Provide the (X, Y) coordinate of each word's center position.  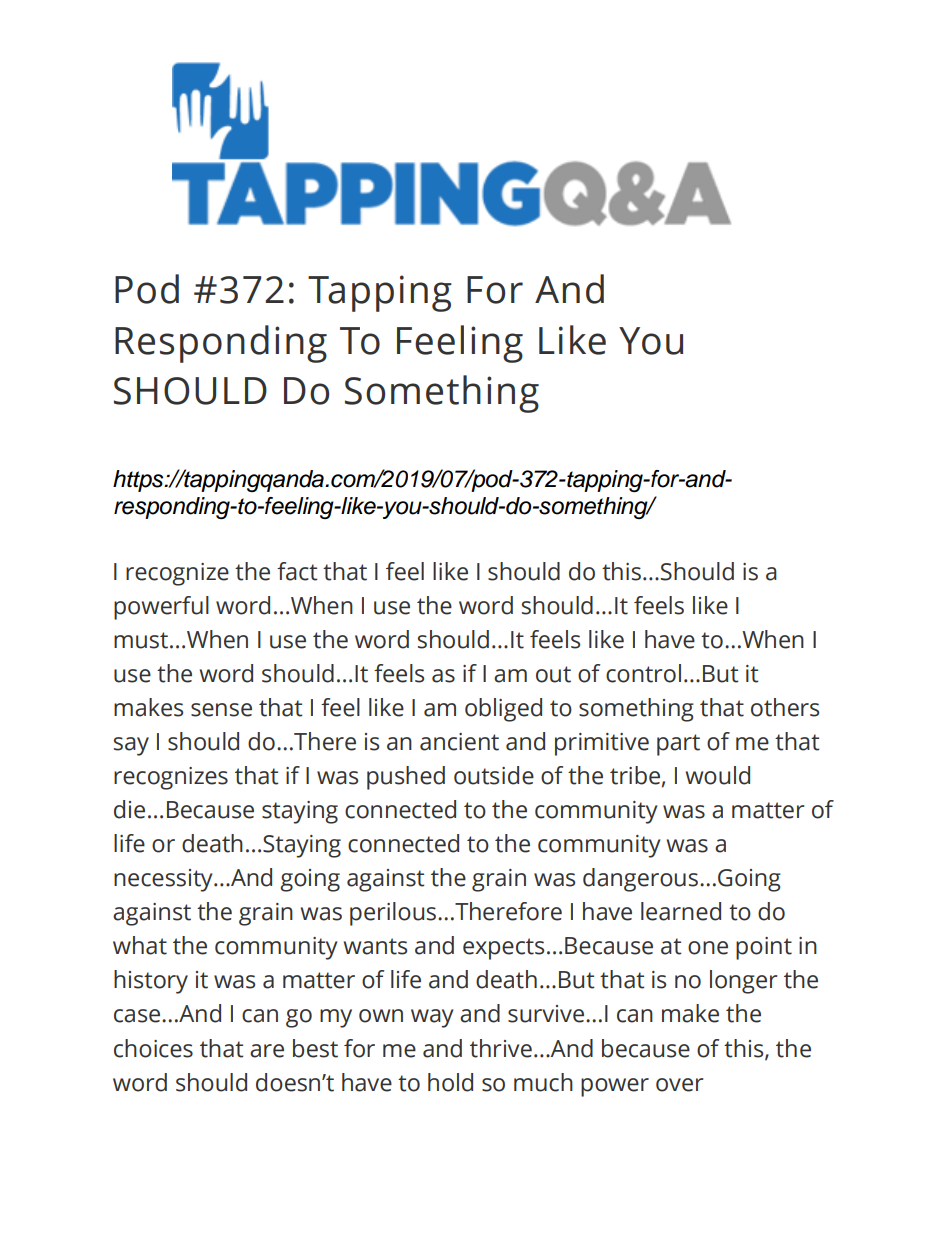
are (267, 1051)
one (708, 948)
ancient (459, 742)
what (140, 945)
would (718, 775)
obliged (503, 710)
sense (221, 710)
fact (297, 571)
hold (450, 1082)
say (131, 746)
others (785, 707)
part (678, 745)
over (679, 1085)
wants (375, 946)
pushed (406, 778)
